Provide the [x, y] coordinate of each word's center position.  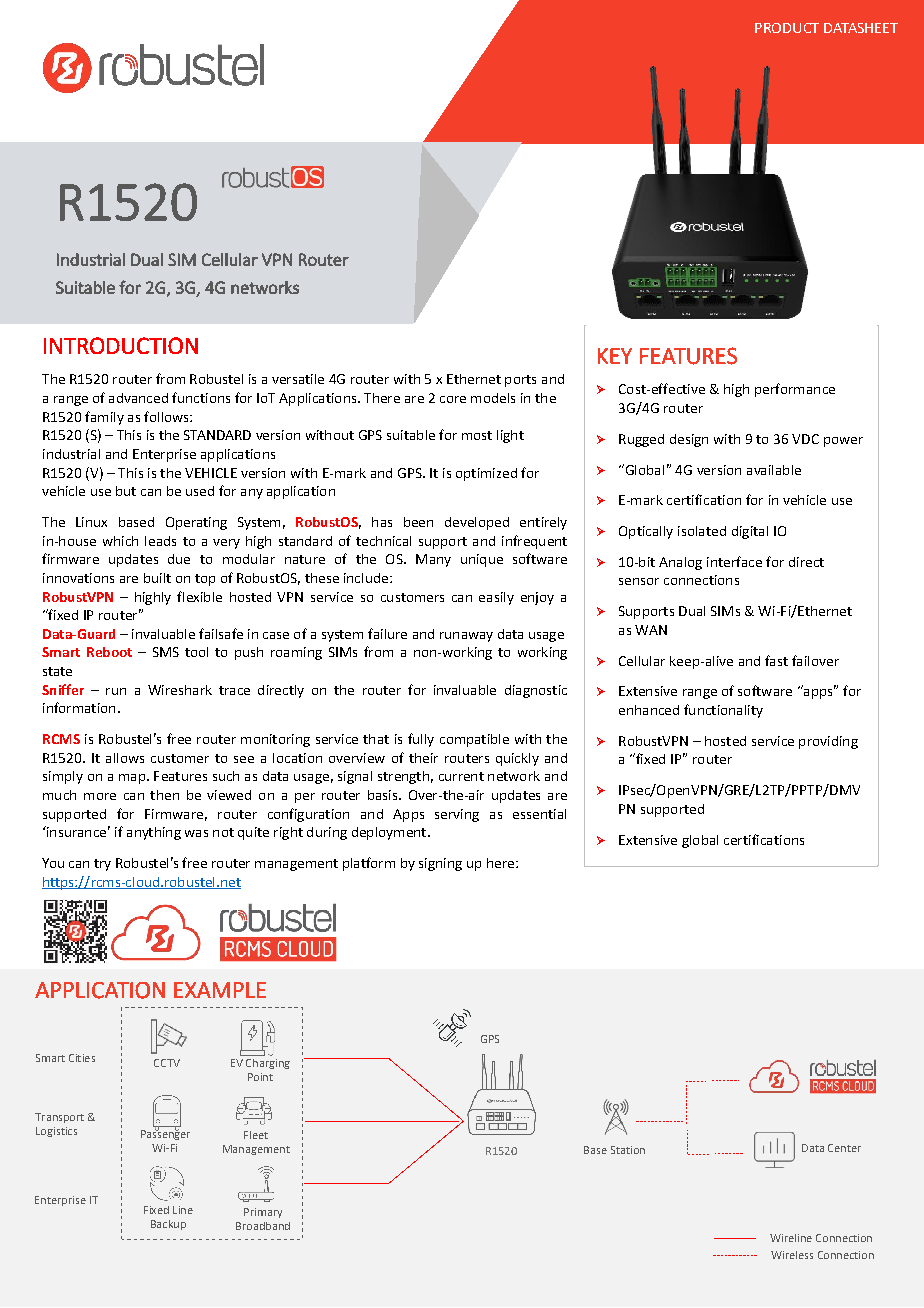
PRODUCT [787, 28]
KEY [615, 356]
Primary [263, 1213]
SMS [166, 652]
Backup [168, 1225]
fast [776, 660]
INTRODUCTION [121, 345]
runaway [466, 637]
